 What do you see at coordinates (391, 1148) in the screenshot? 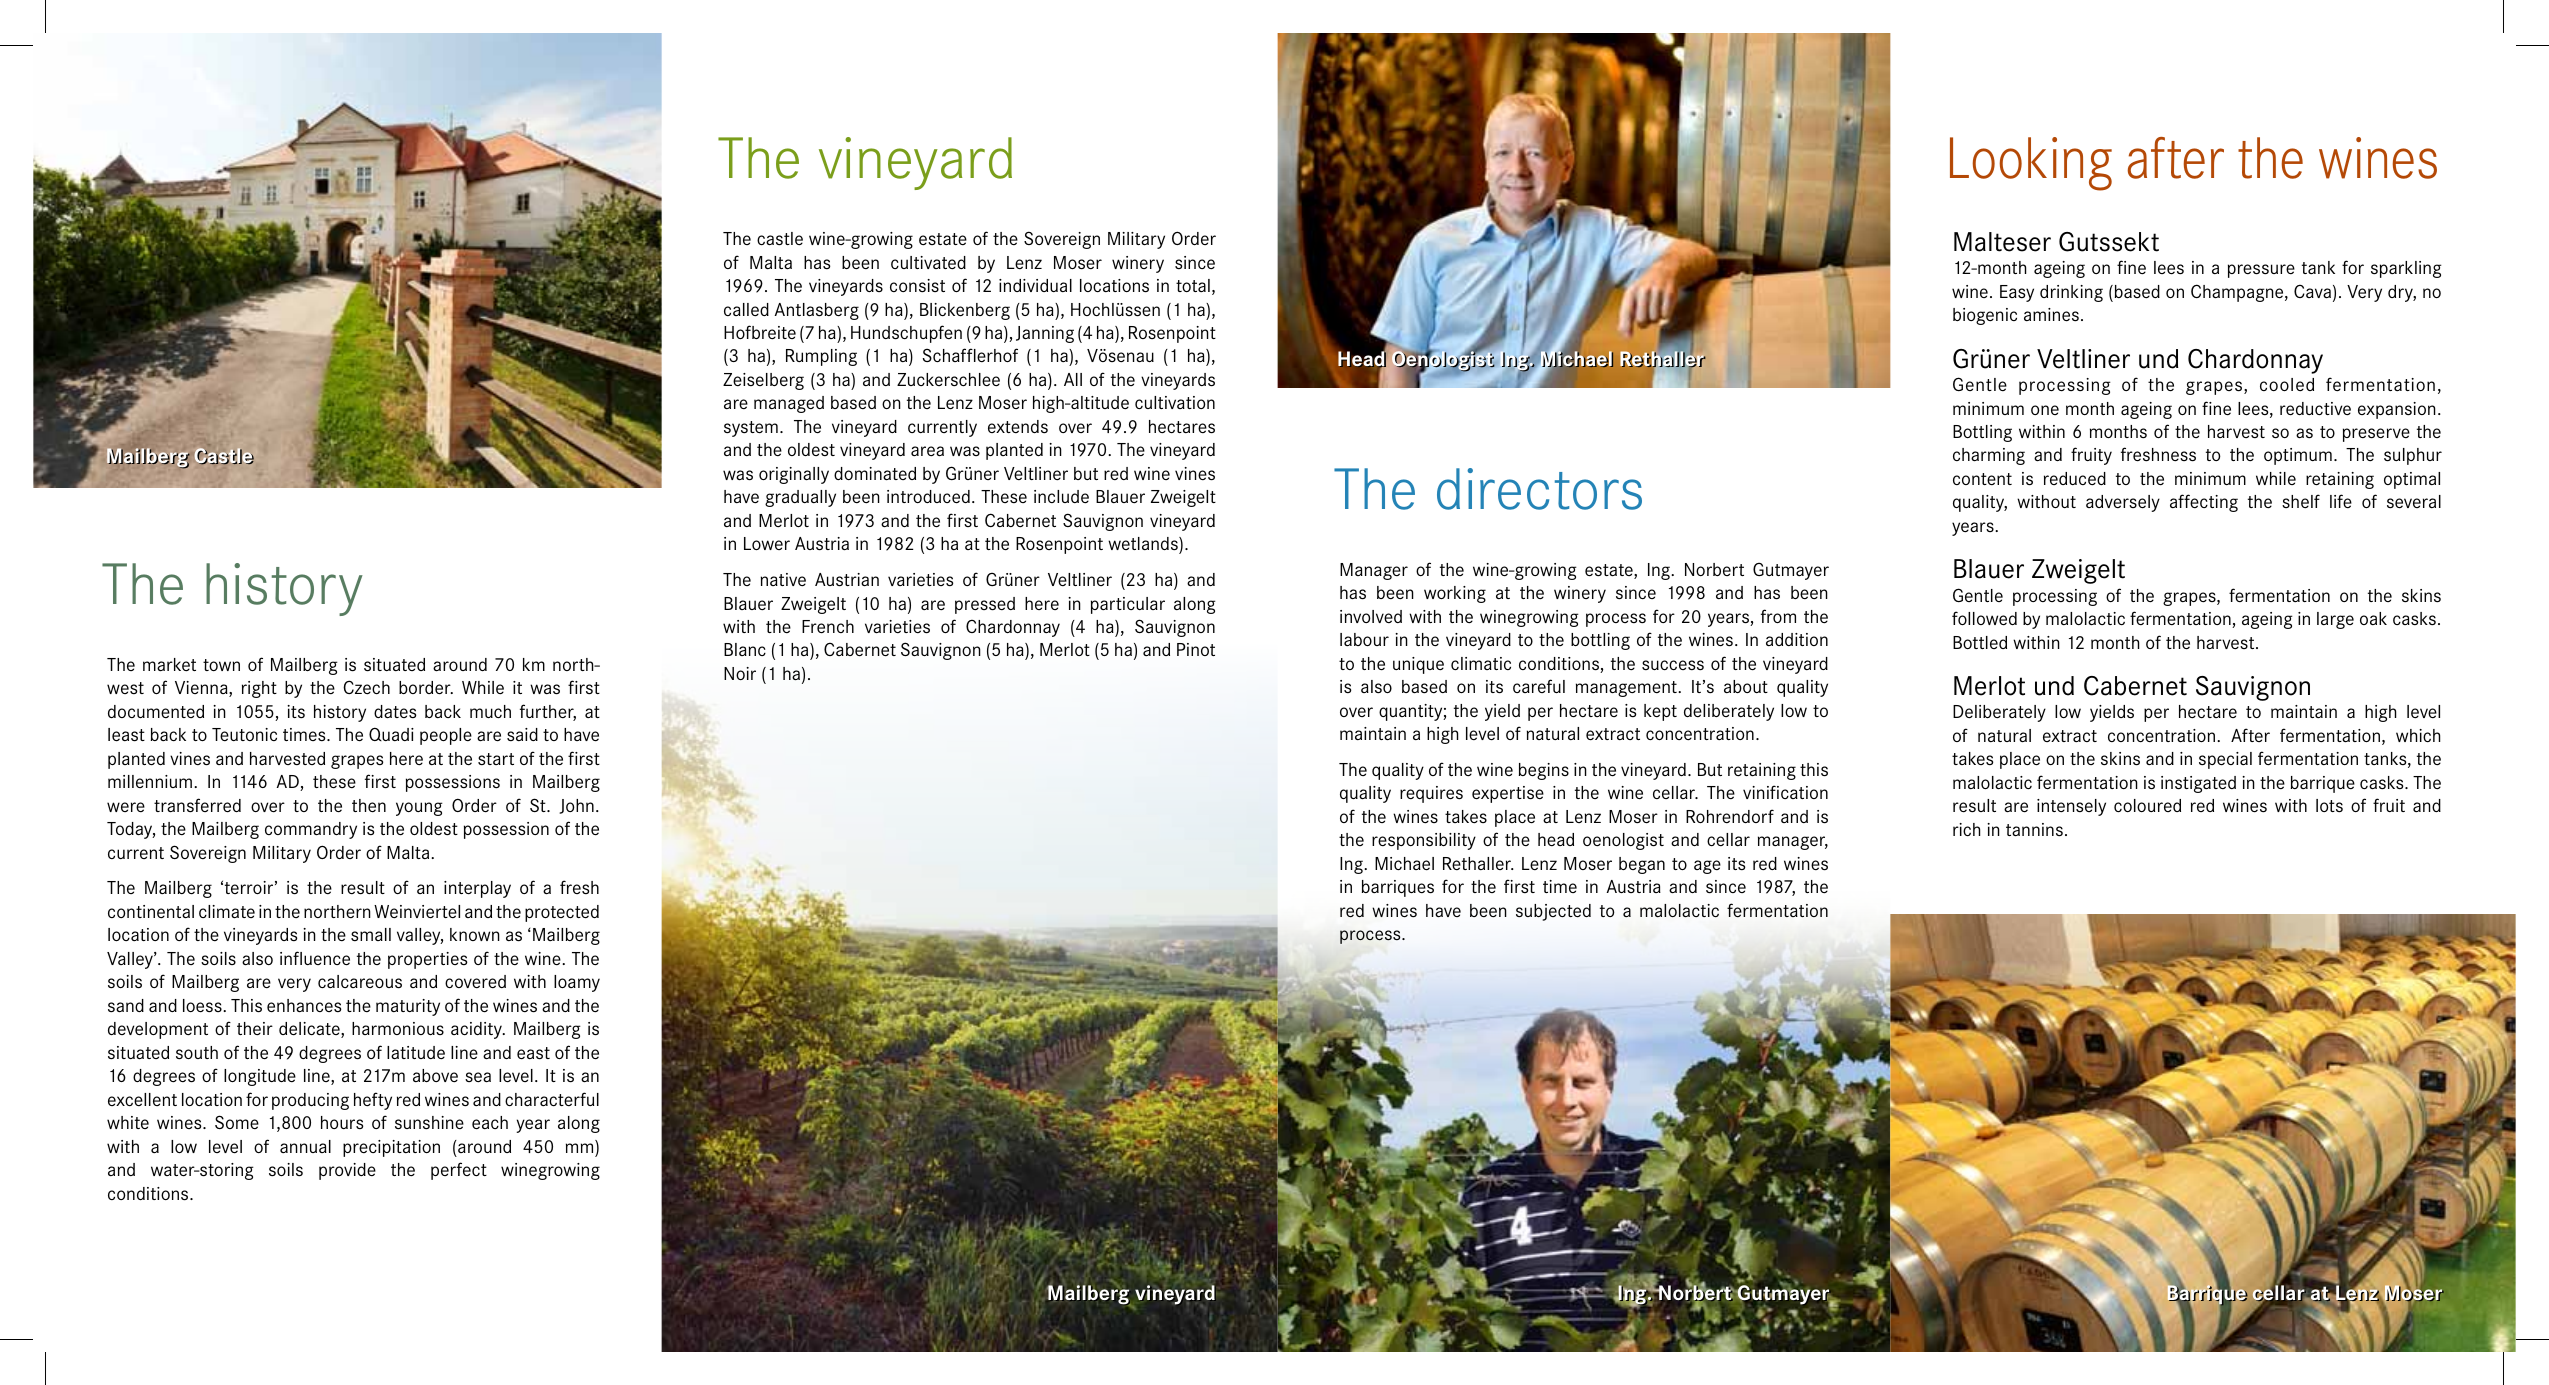
I see `precipitation` at bounding box center [391, 1148].
